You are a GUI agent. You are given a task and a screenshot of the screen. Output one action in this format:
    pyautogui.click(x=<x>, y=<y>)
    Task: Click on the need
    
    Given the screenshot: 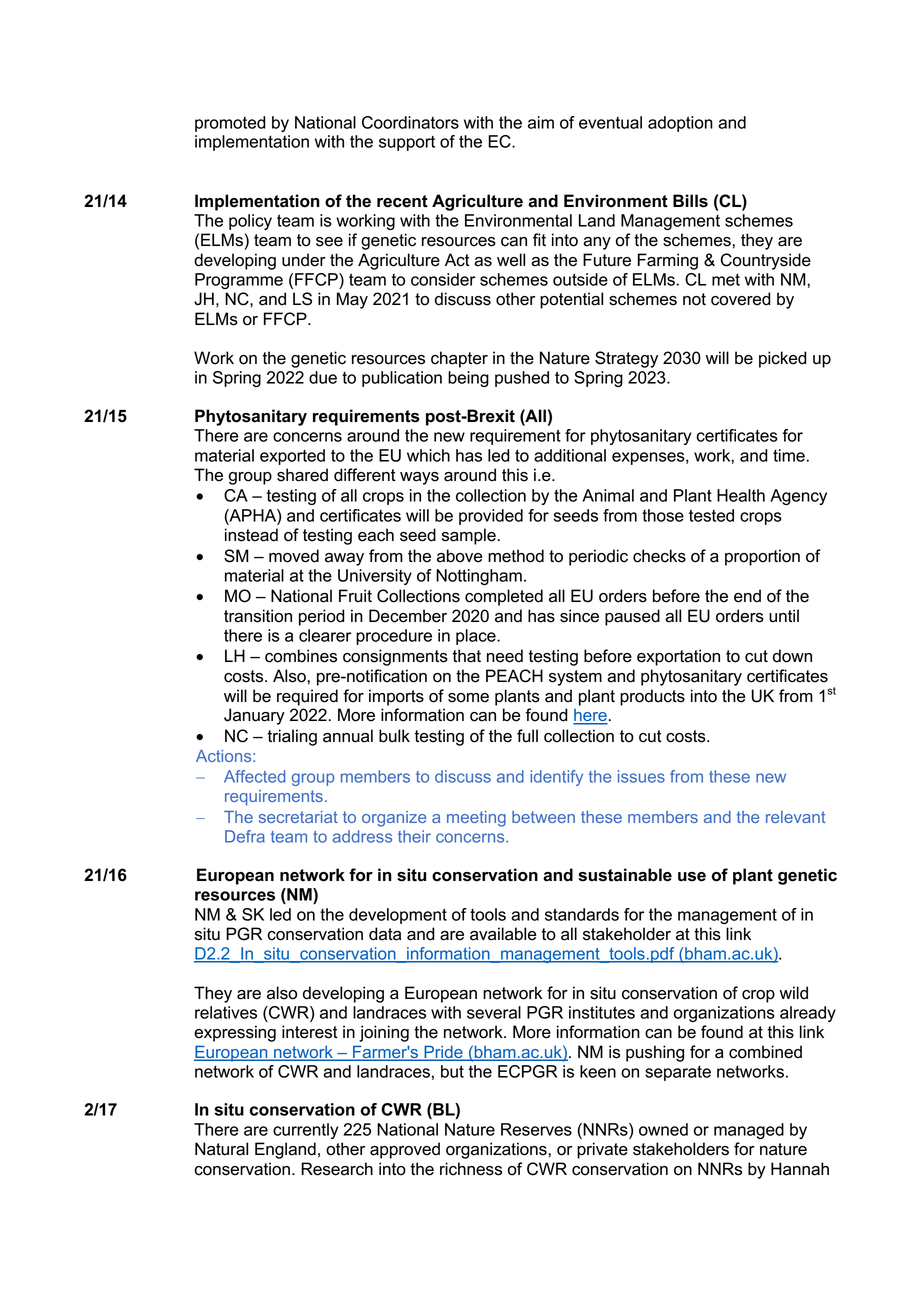 What is the action you would take?
    pyautogui.click(x=505, y=656)
